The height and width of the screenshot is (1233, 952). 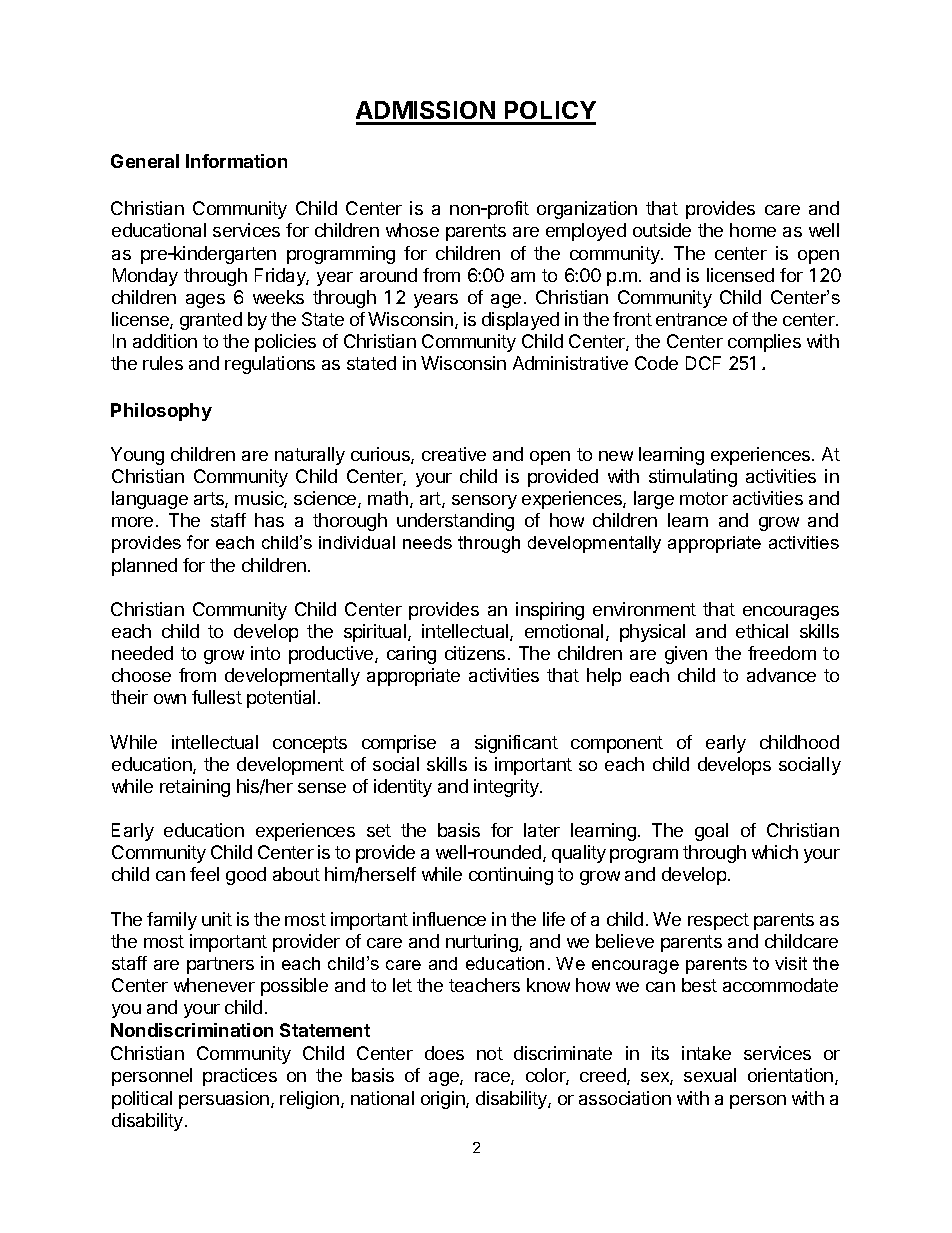 I want to click on Philosophy, so click(x=161, y=412).
